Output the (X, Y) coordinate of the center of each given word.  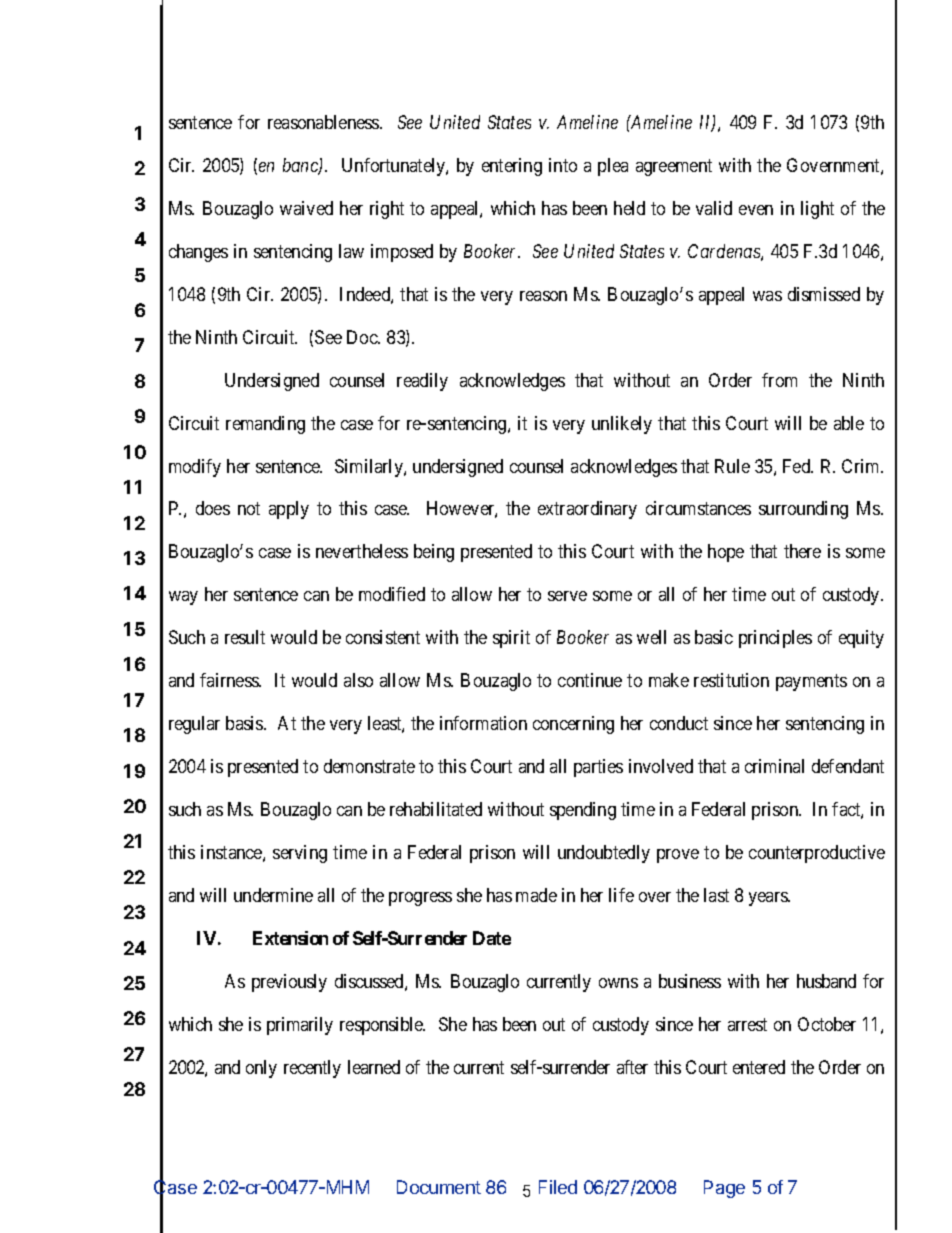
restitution (731, 680)
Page (724, 1189)
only (261, 1069)
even (756, 210)
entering (512, 167)
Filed (558, 1187)
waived (306, 208)
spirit (511, 639)
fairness (230, 680)
